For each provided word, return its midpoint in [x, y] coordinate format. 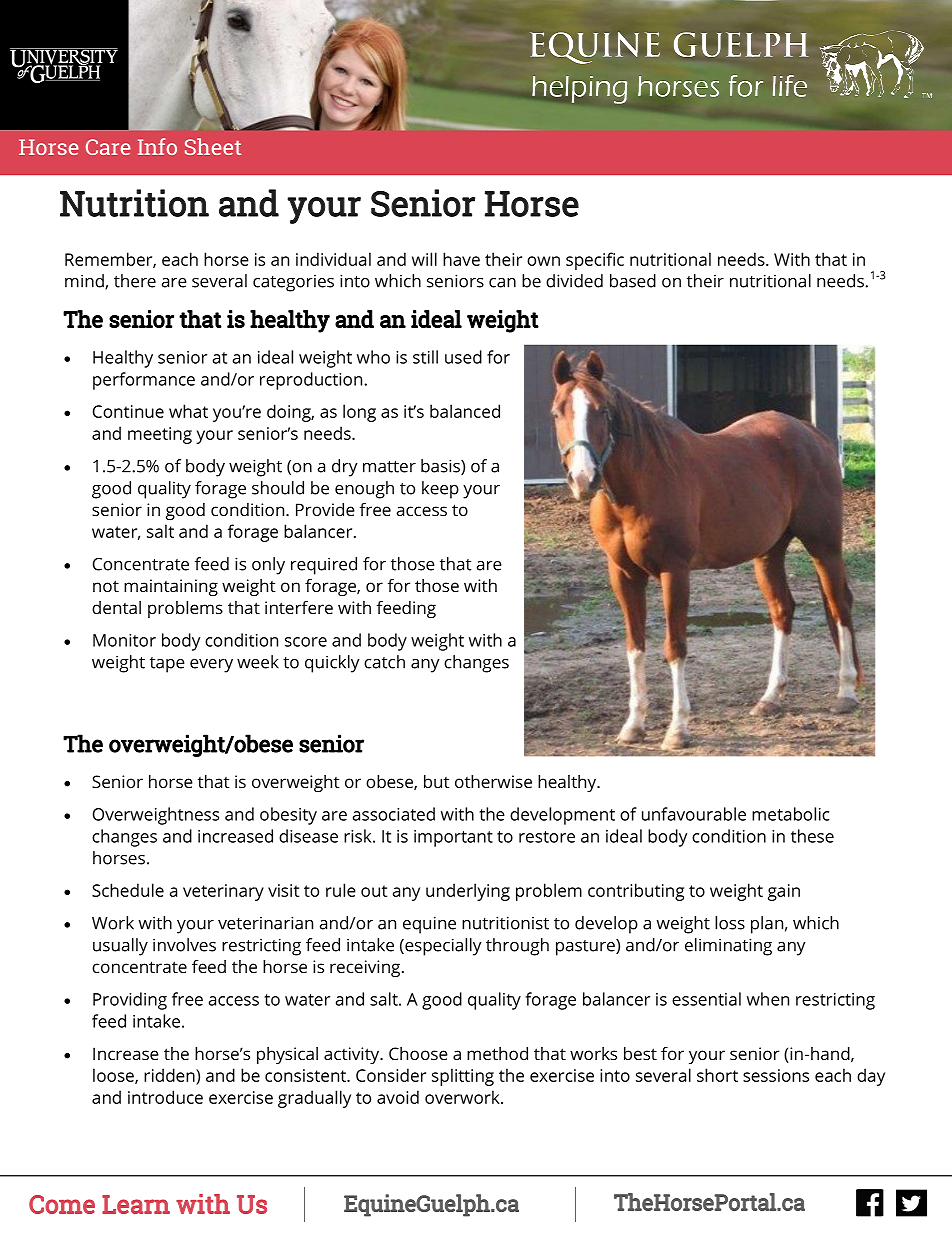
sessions [776, 1075]
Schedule [128, 890]
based [633, 281]
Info [157, 146]
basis [441, 467]
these [812, 836]
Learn [136, 1204]
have [461, 259]
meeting [160, 435]
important [453, 838]
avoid [398, 1097]
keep [440, 490]
